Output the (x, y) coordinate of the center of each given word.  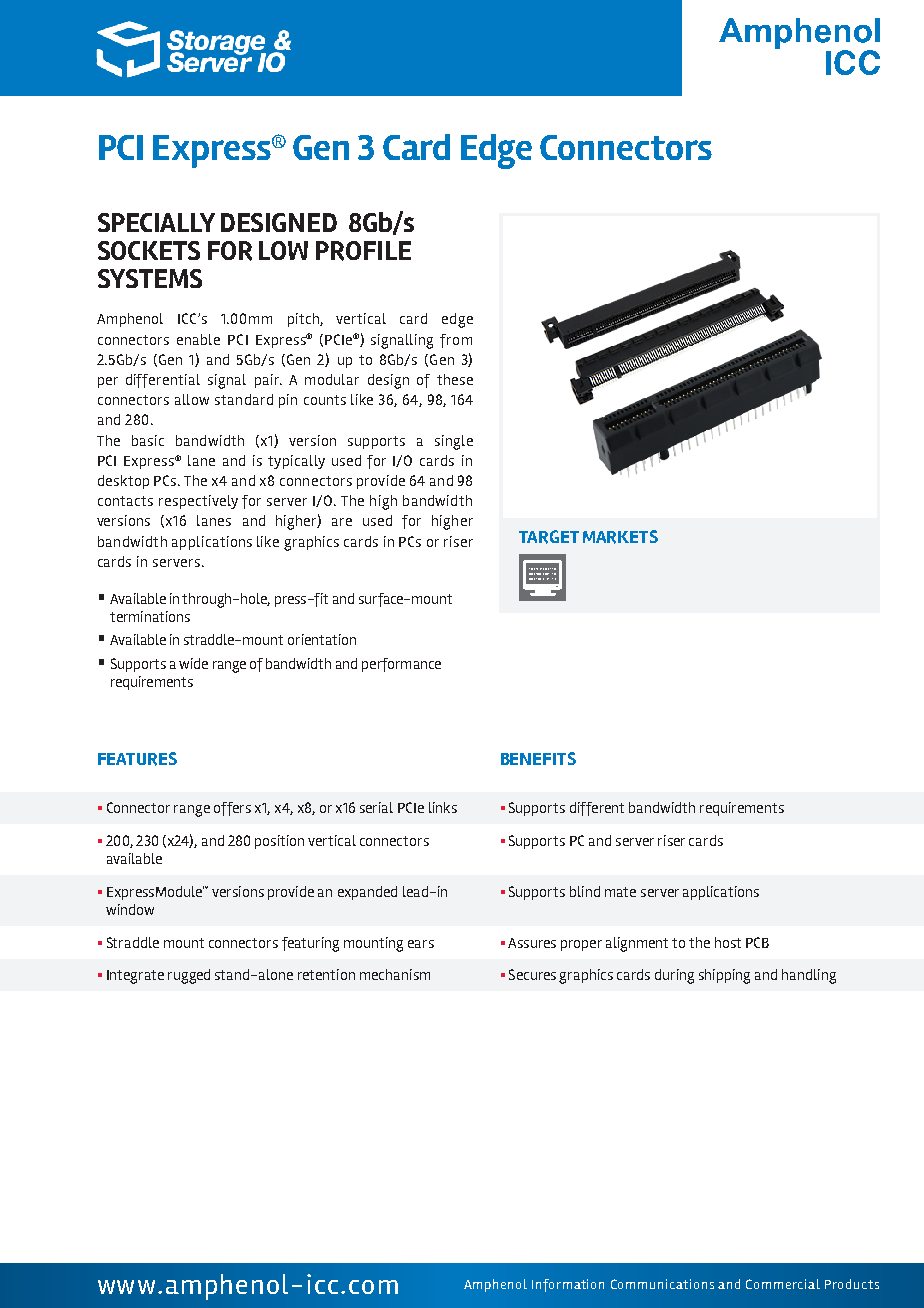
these (455, 379)
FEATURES (137, 759)
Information (568, 1285)
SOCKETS (149, 250)
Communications (662, 1284)
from (456, 341)
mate (620, 892)
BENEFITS (538, 758)
